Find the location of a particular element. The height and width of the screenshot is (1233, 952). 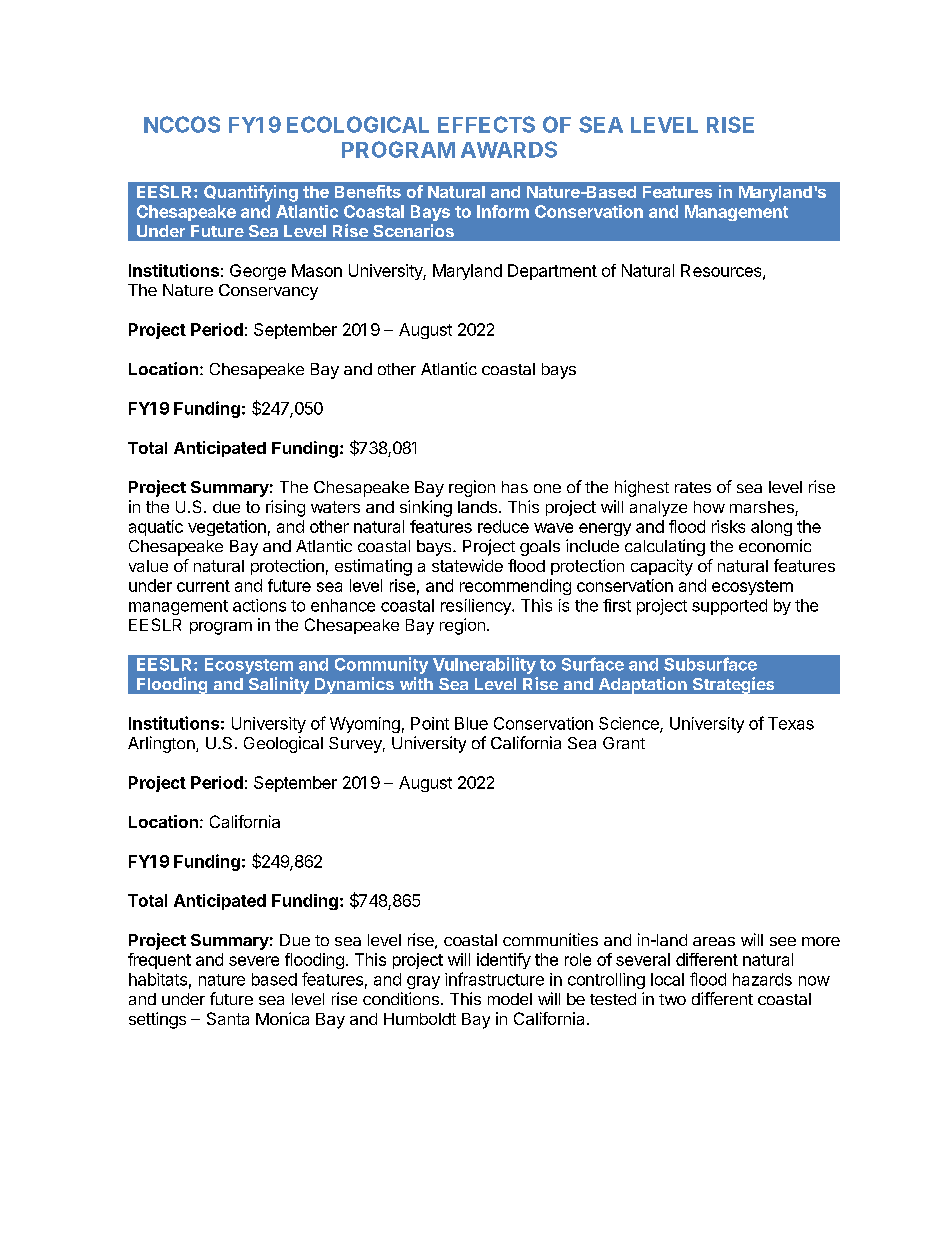

AWARDS is located at coordinates (509, 149).
